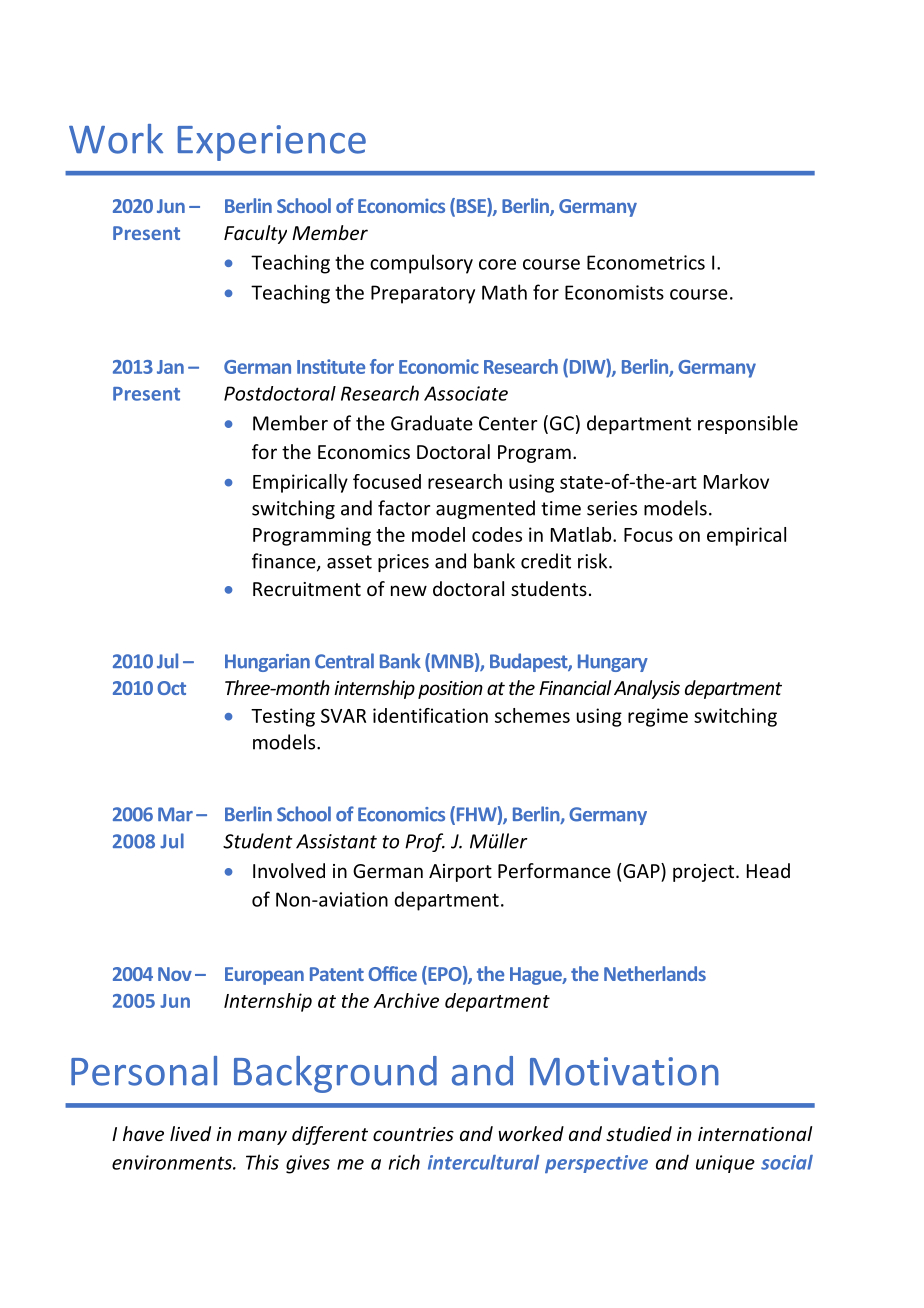 The height and width of the screenshot is (1308, 924). What do you see at coordinates (736, 481) in the screenshot?
I see `Markov` at bounding box center [736, 481].
